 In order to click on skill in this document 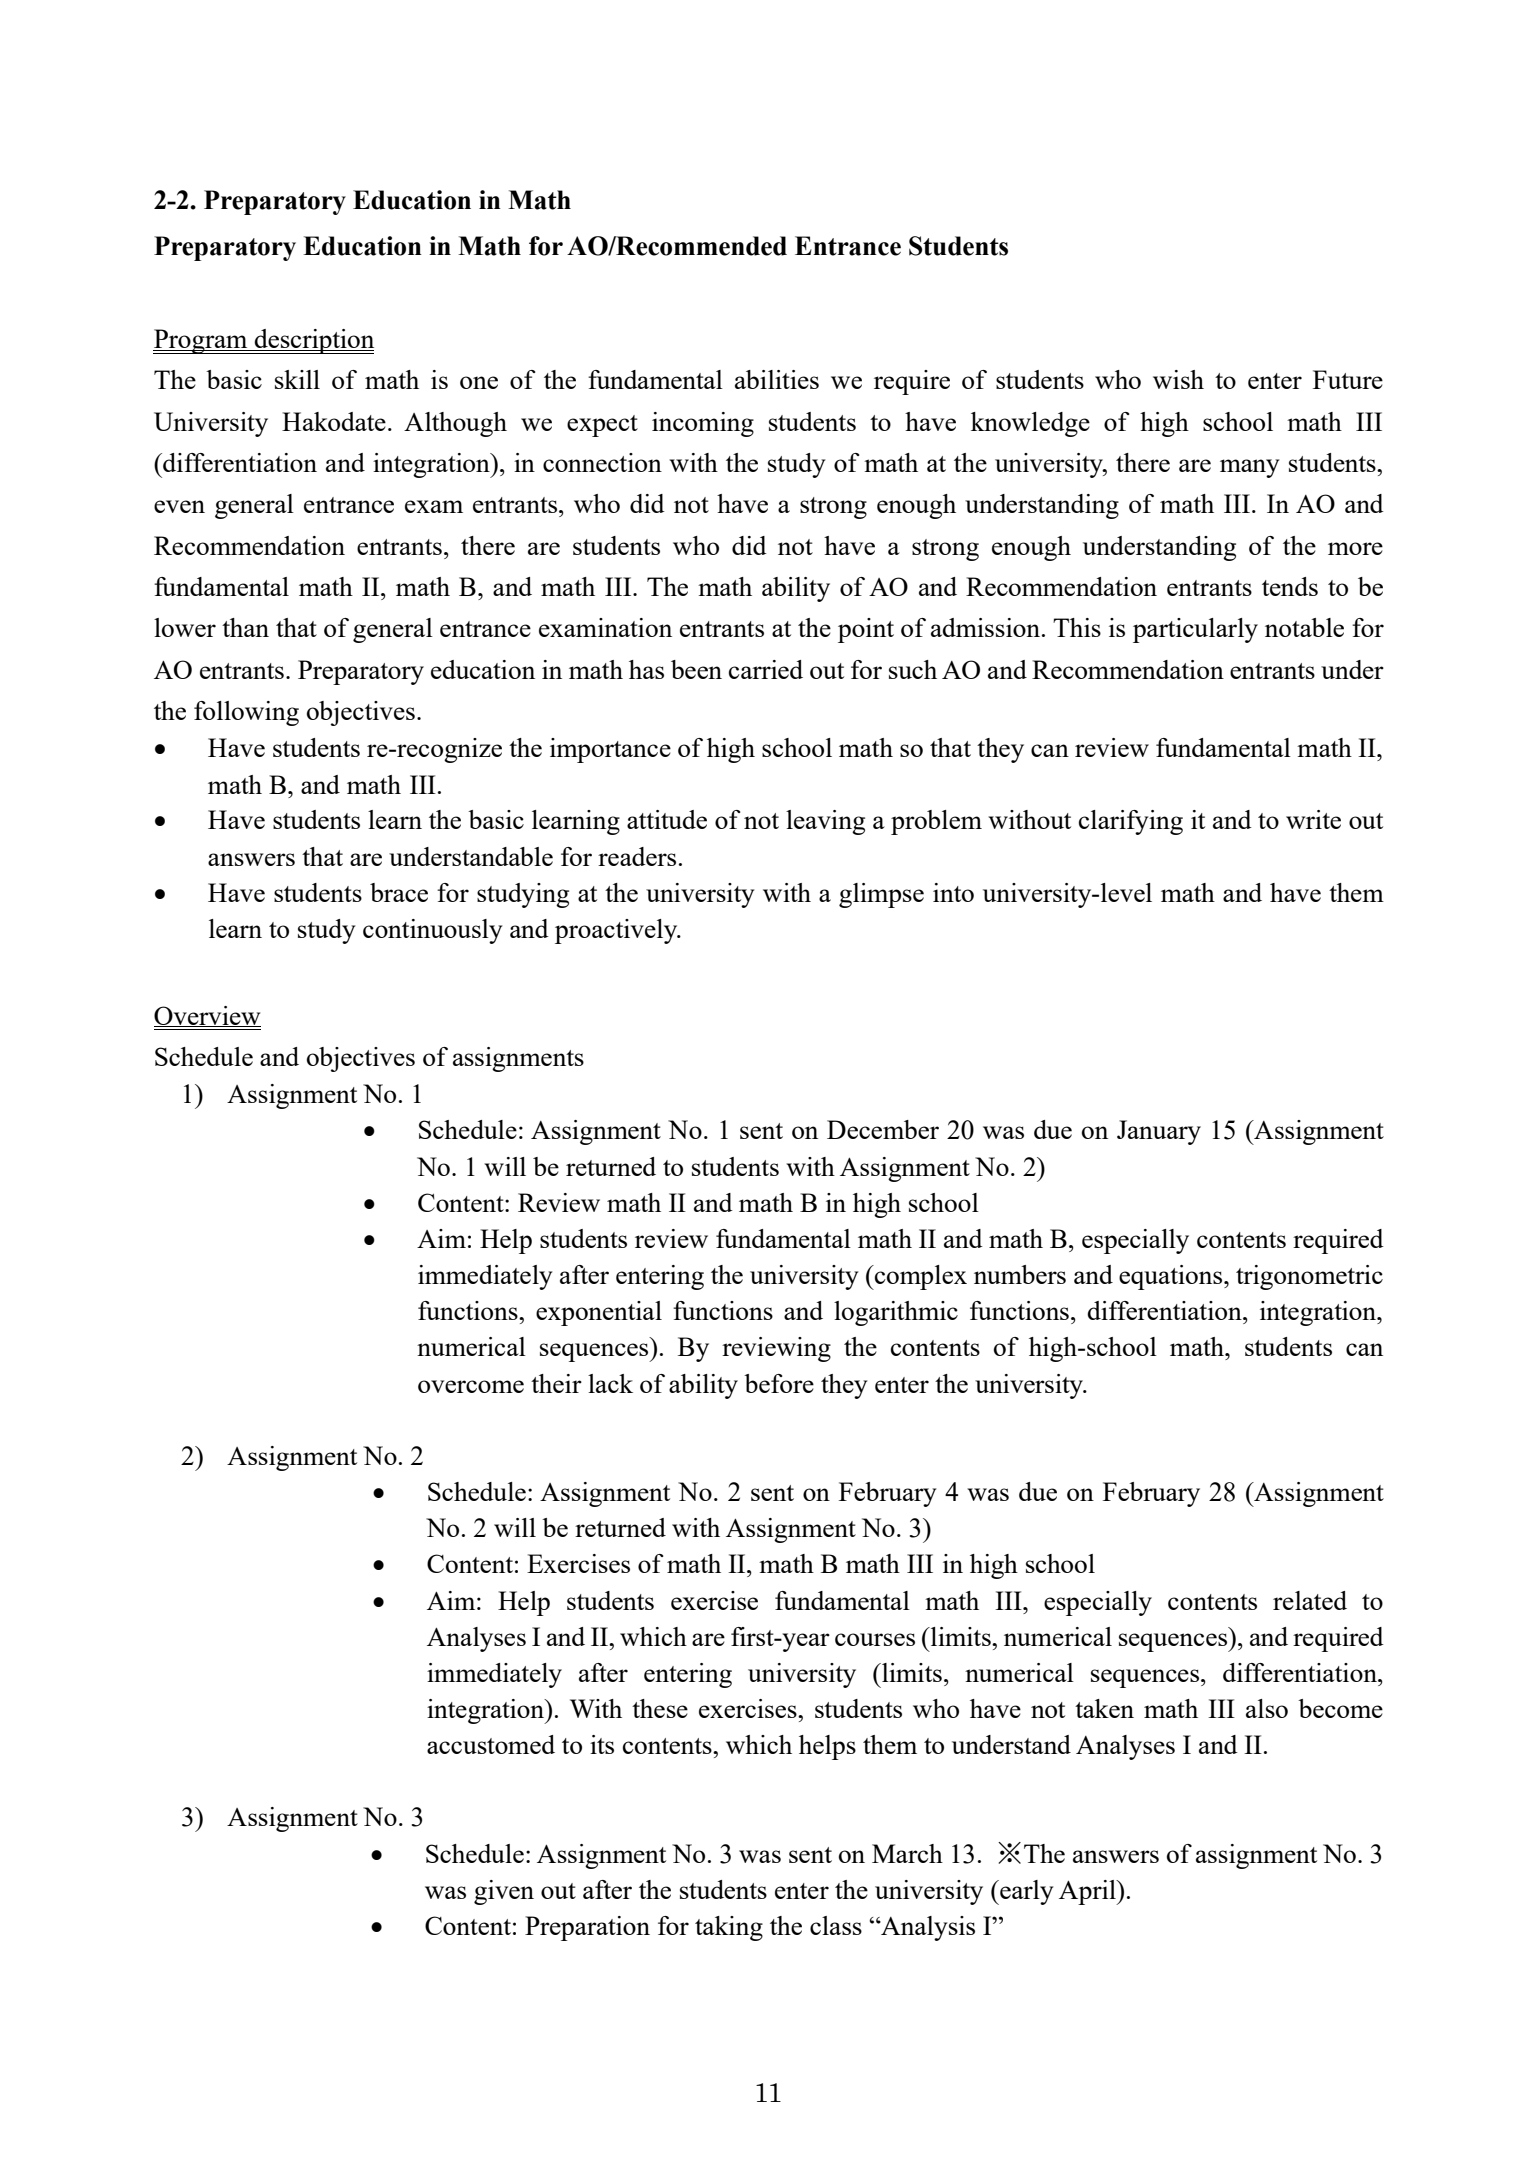, I will do `click(297, 379)`.
